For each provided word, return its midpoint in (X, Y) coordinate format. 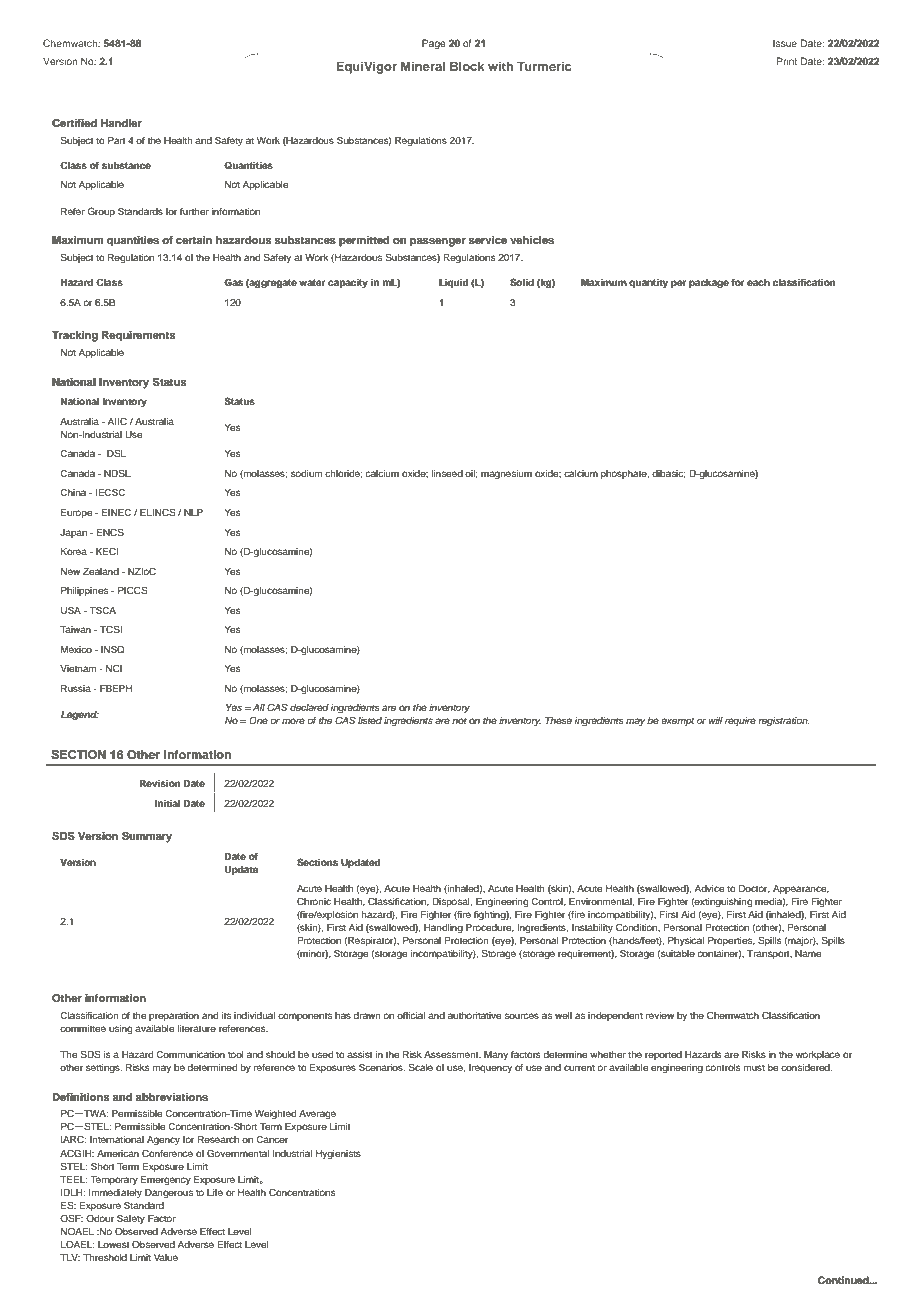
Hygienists (338, 1154)
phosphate (625, 474)
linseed (447, 473)
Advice (709, 888)
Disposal (452, 902)
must (754, 1067)
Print (787, 61)
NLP (193, 512)
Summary (147, 837)
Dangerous (169, 1193)
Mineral (423, 66)
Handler (121, 123)
